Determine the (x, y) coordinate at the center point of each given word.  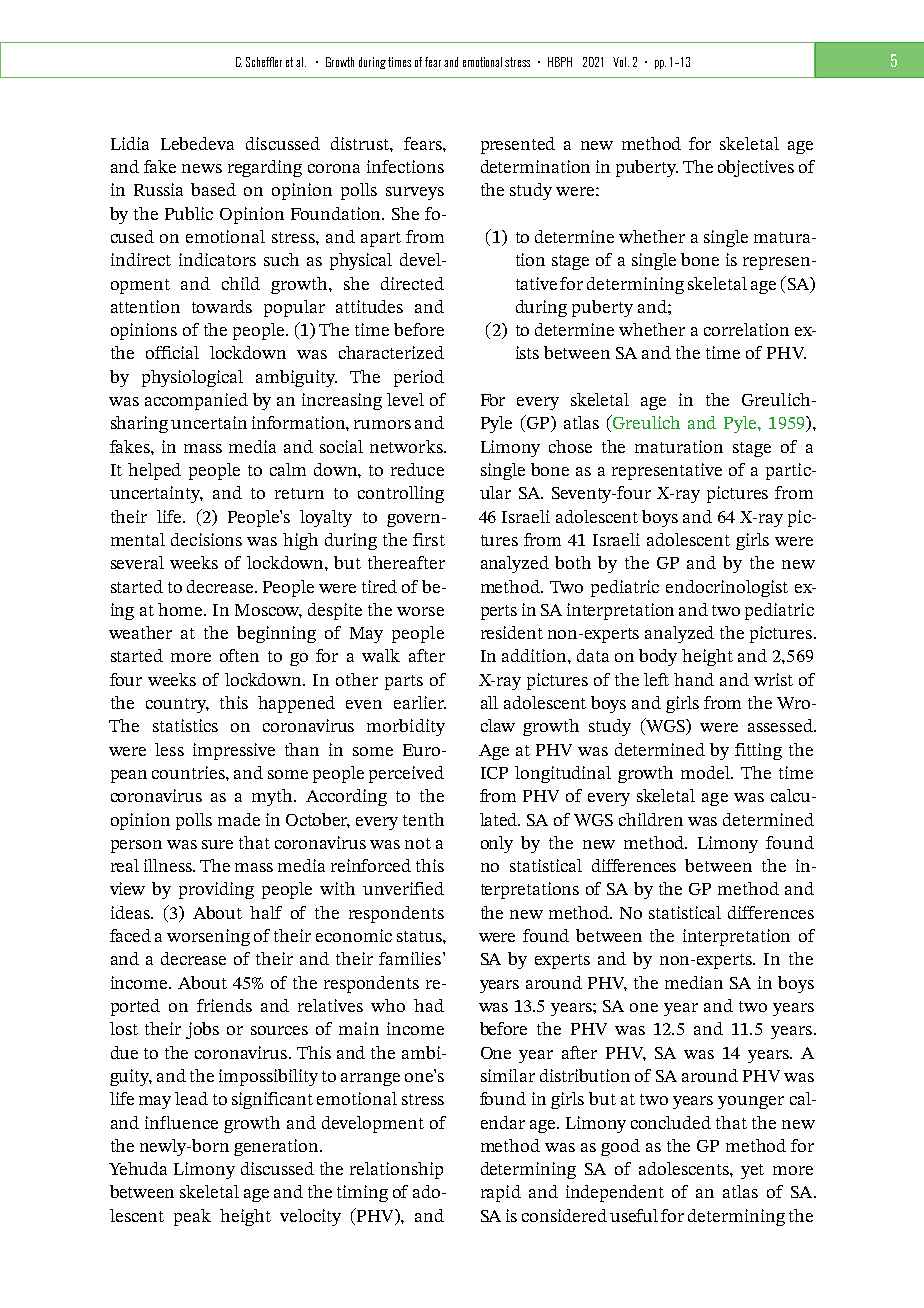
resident (512, 632)
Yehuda (138, 1168)
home (182, 609)
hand (694, 679)
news (202, 168)
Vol (621, 62)
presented (518, 145)
